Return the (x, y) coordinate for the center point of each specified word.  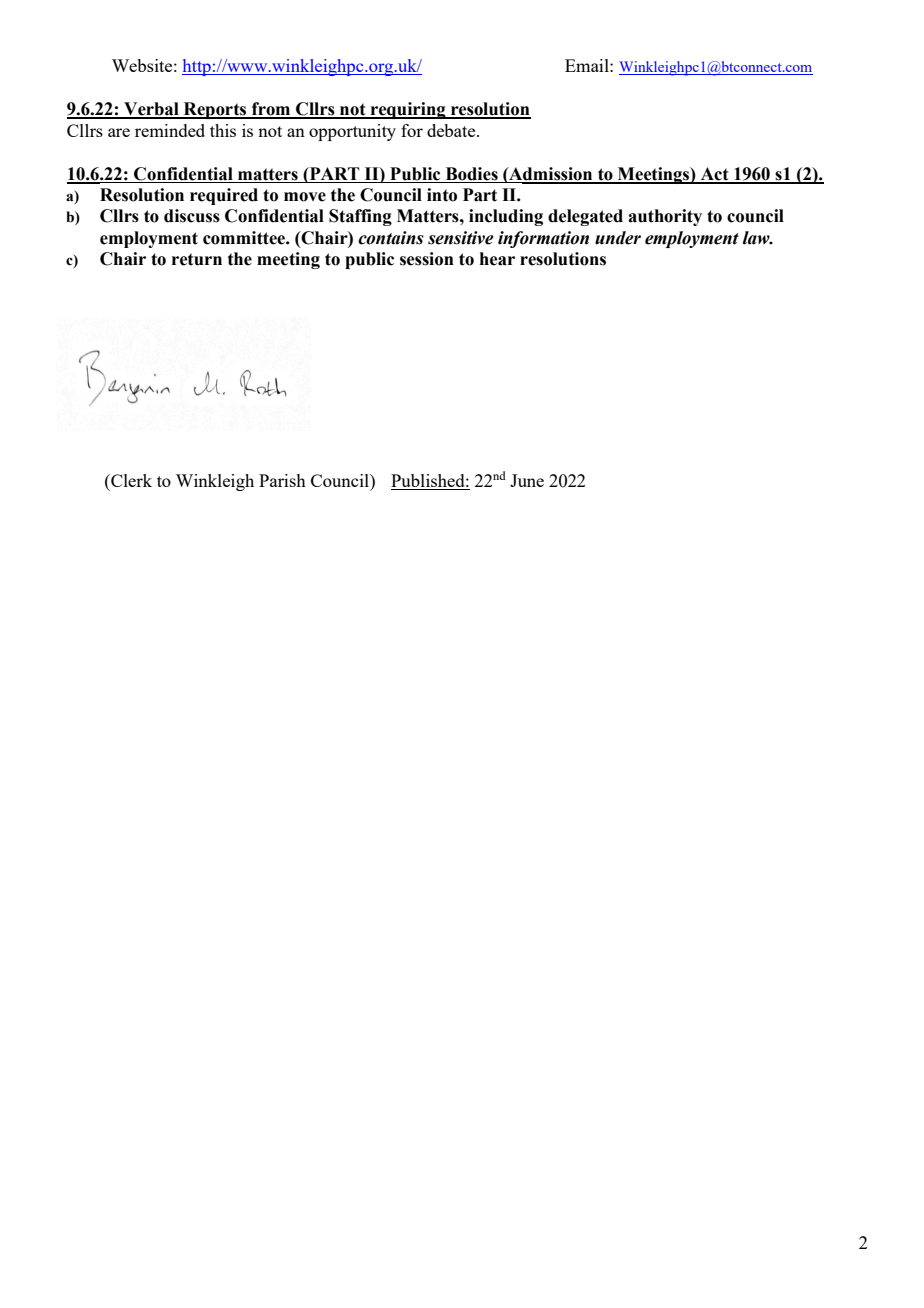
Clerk (130, 480)
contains (391, 238)
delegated (585, 217)
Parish (282, 480)
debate (452, 130)
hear (497, 259)
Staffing (360, 217)
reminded (170, 130)
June (527, 480)
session (427, 259)
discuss (192, 216)
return (197, 259)
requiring (408, 110)
